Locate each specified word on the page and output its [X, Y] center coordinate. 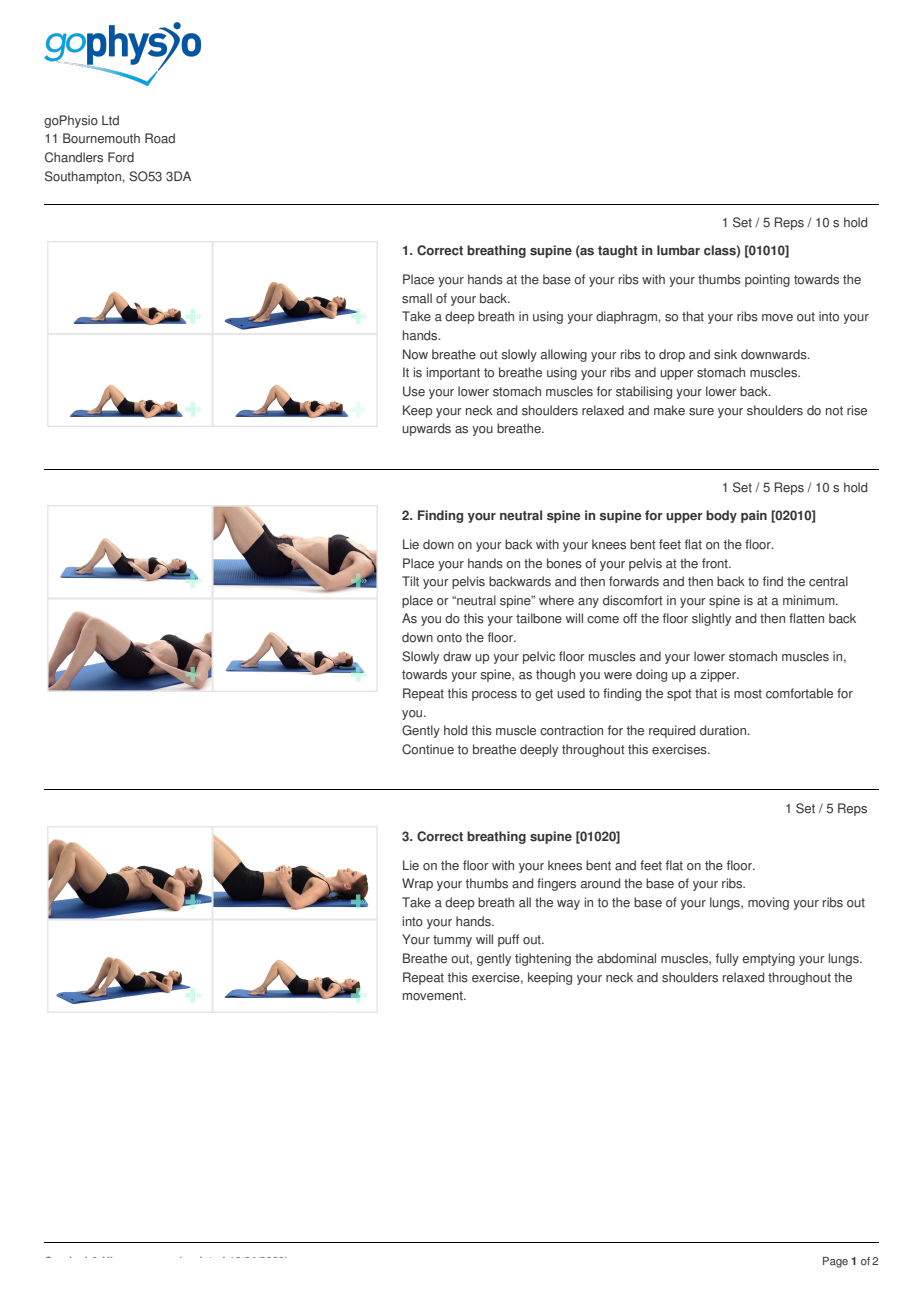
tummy [452, 941]
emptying [768, 959]
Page [835, 1262]
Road [160, 138]
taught [618, 251]
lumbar [678, 250]
